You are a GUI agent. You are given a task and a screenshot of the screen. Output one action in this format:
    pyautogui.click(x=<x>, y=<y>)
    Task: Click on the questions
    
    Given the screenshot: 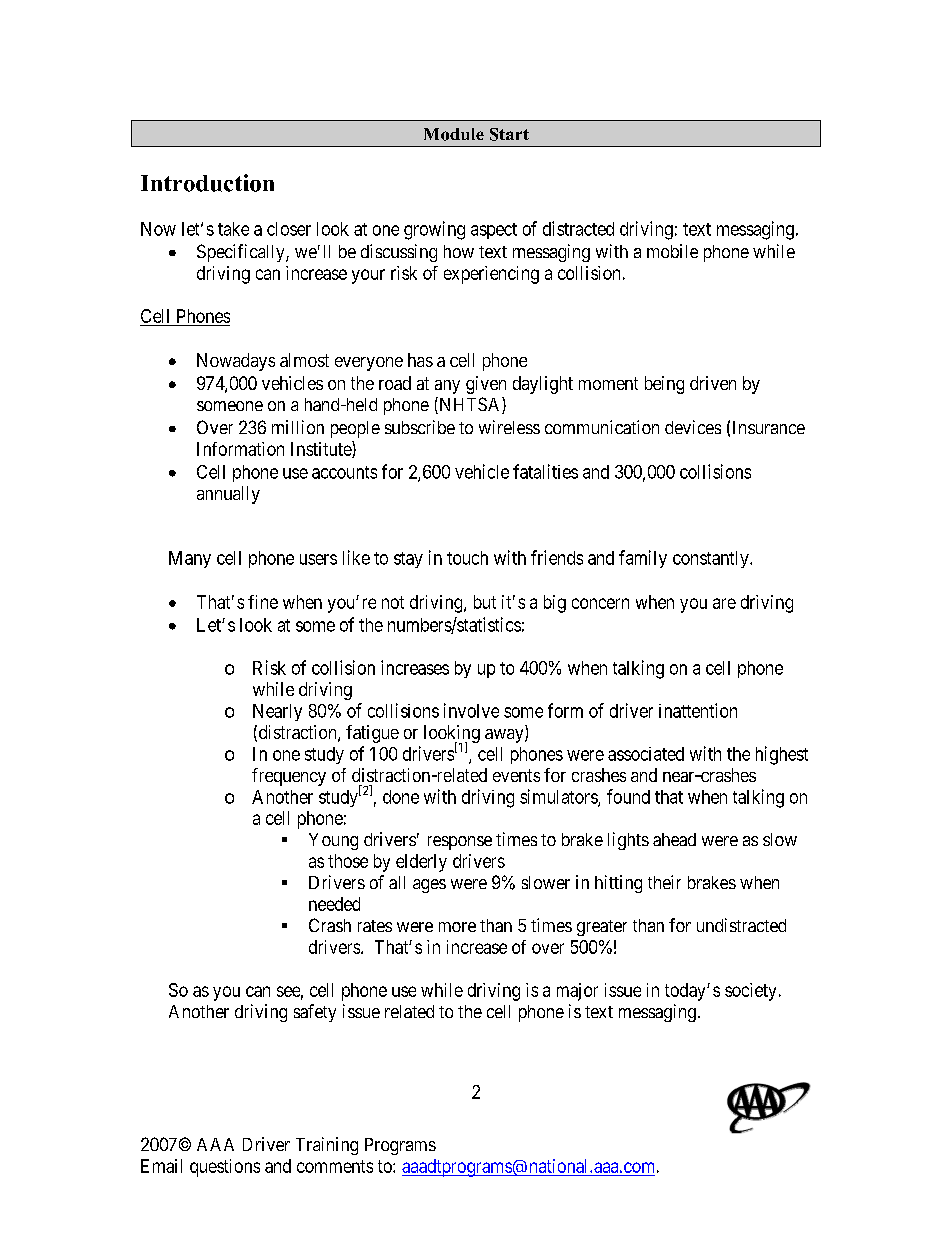 What is the action you would take?
    pyautogui.click(x=225, y=1168)
